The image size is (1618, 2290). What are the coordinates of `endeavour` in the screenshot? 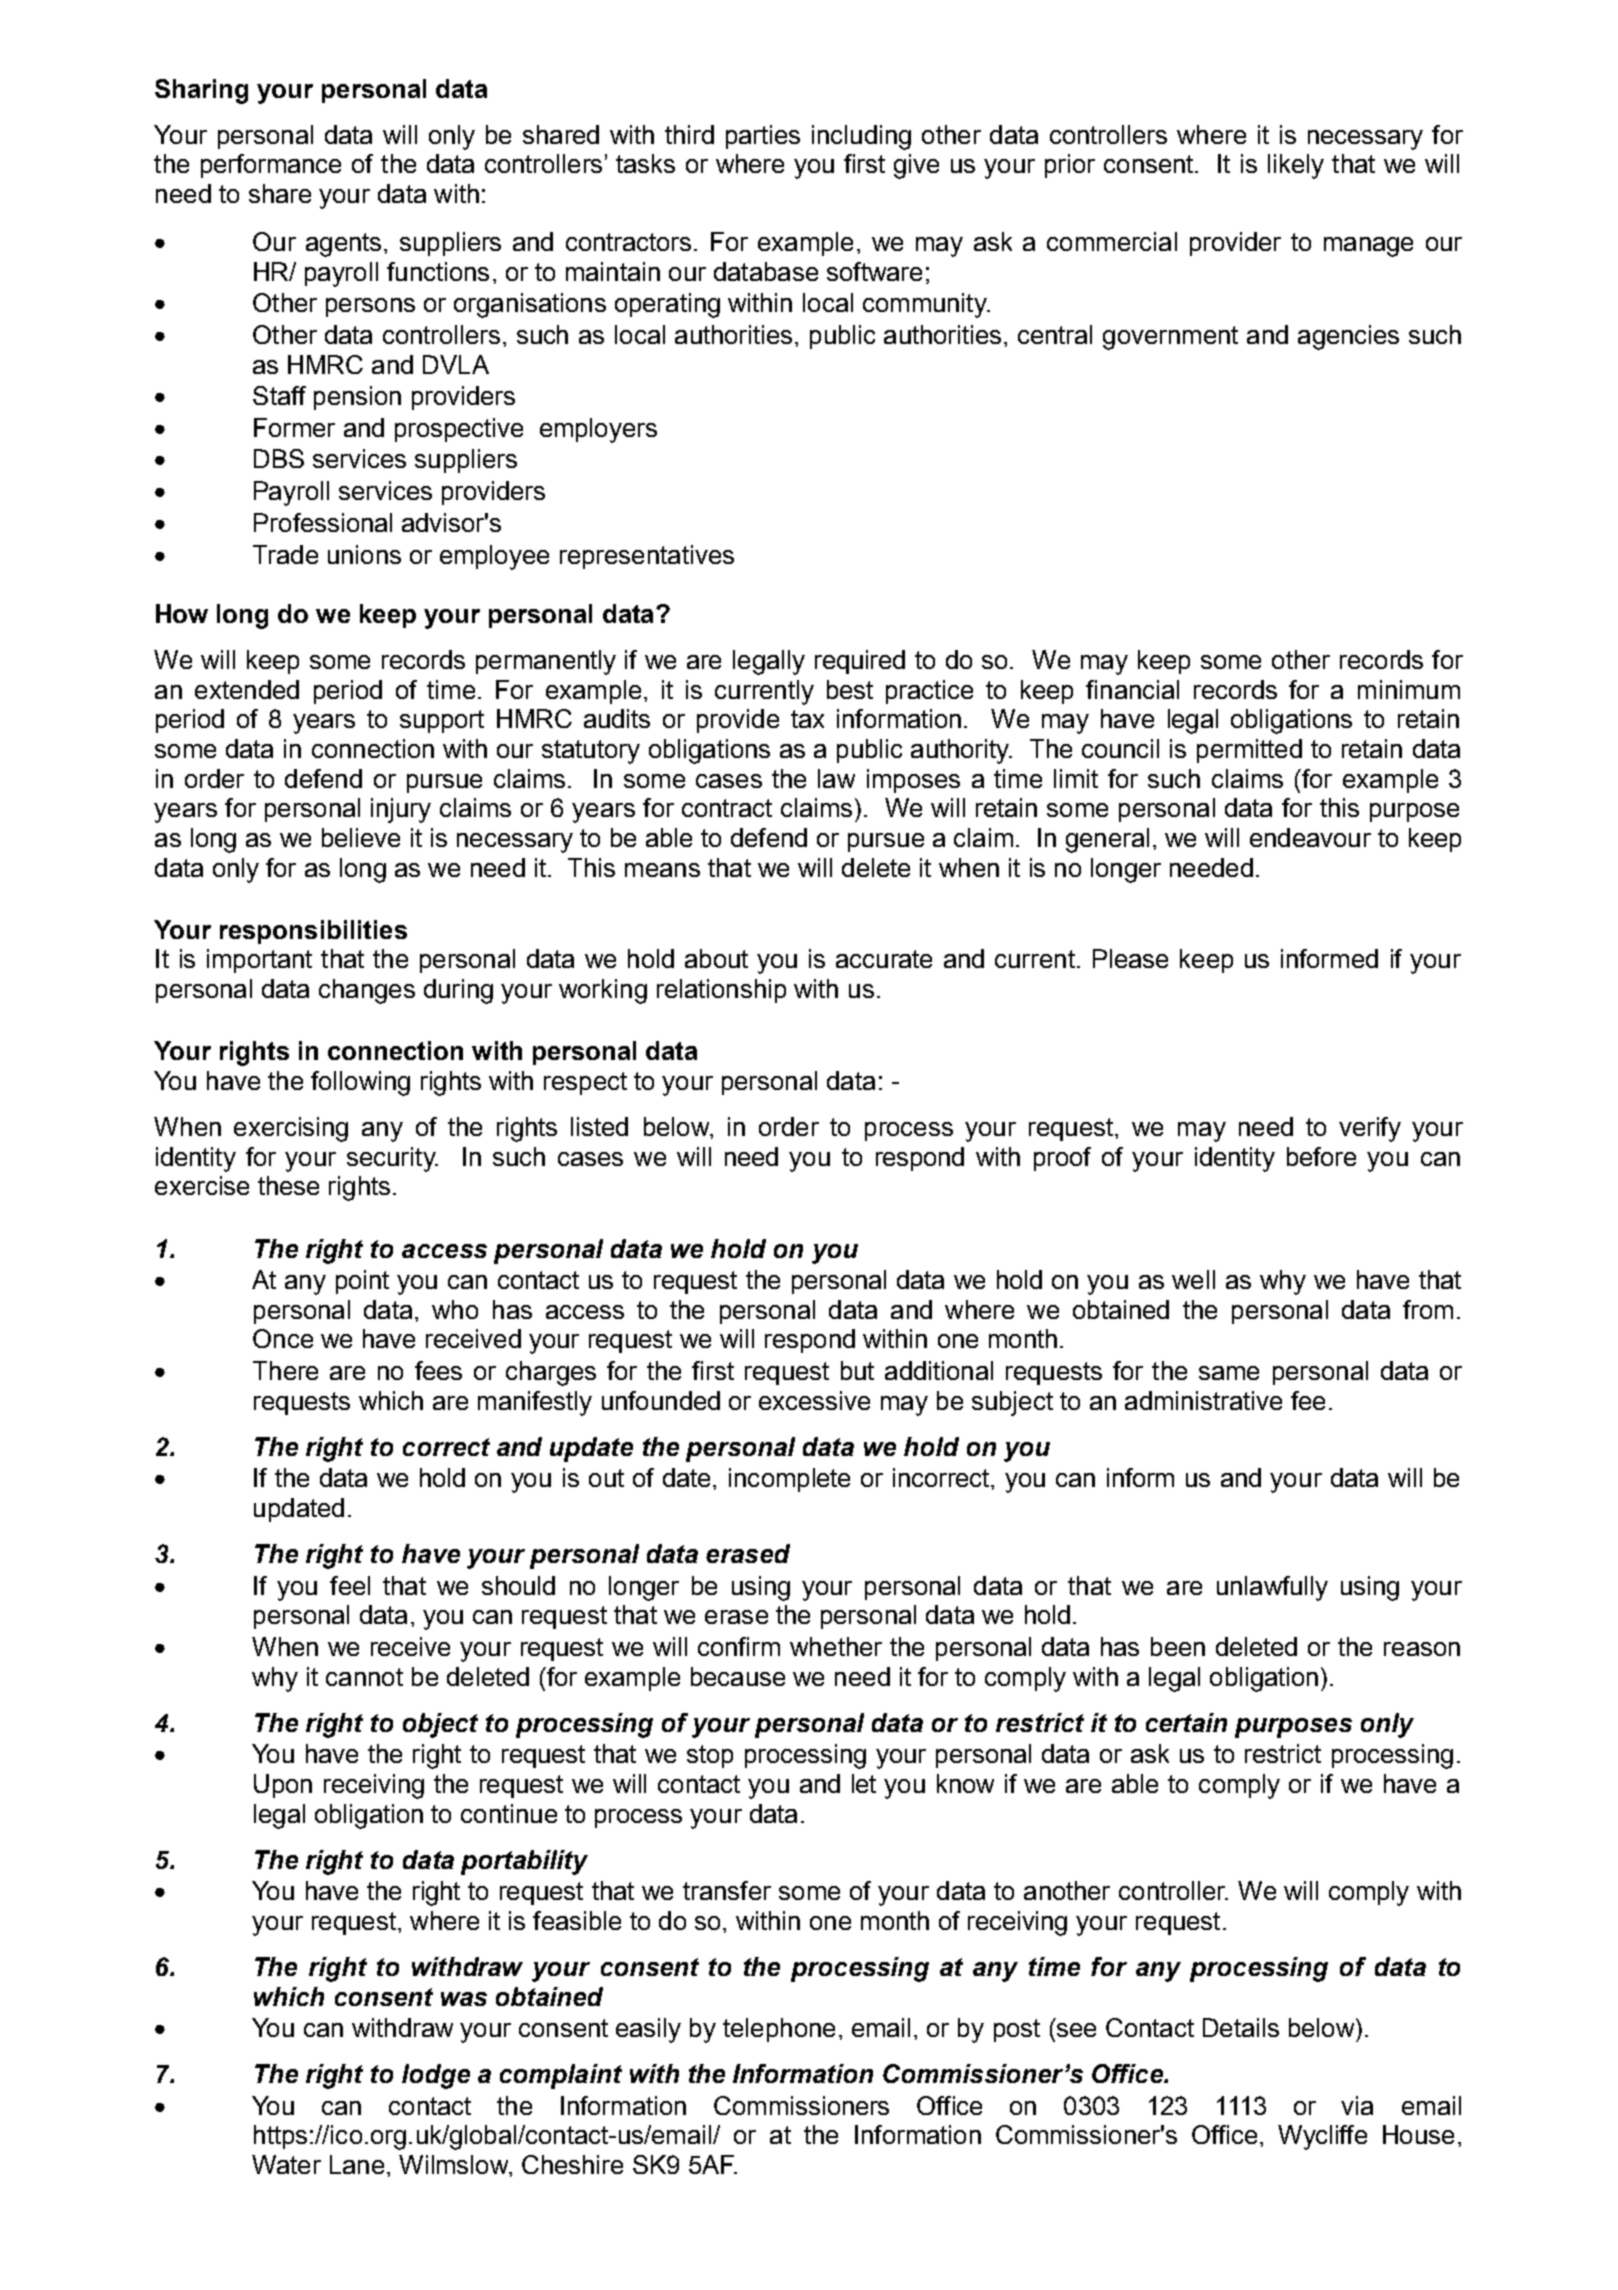 It's located at (1310, 837).
